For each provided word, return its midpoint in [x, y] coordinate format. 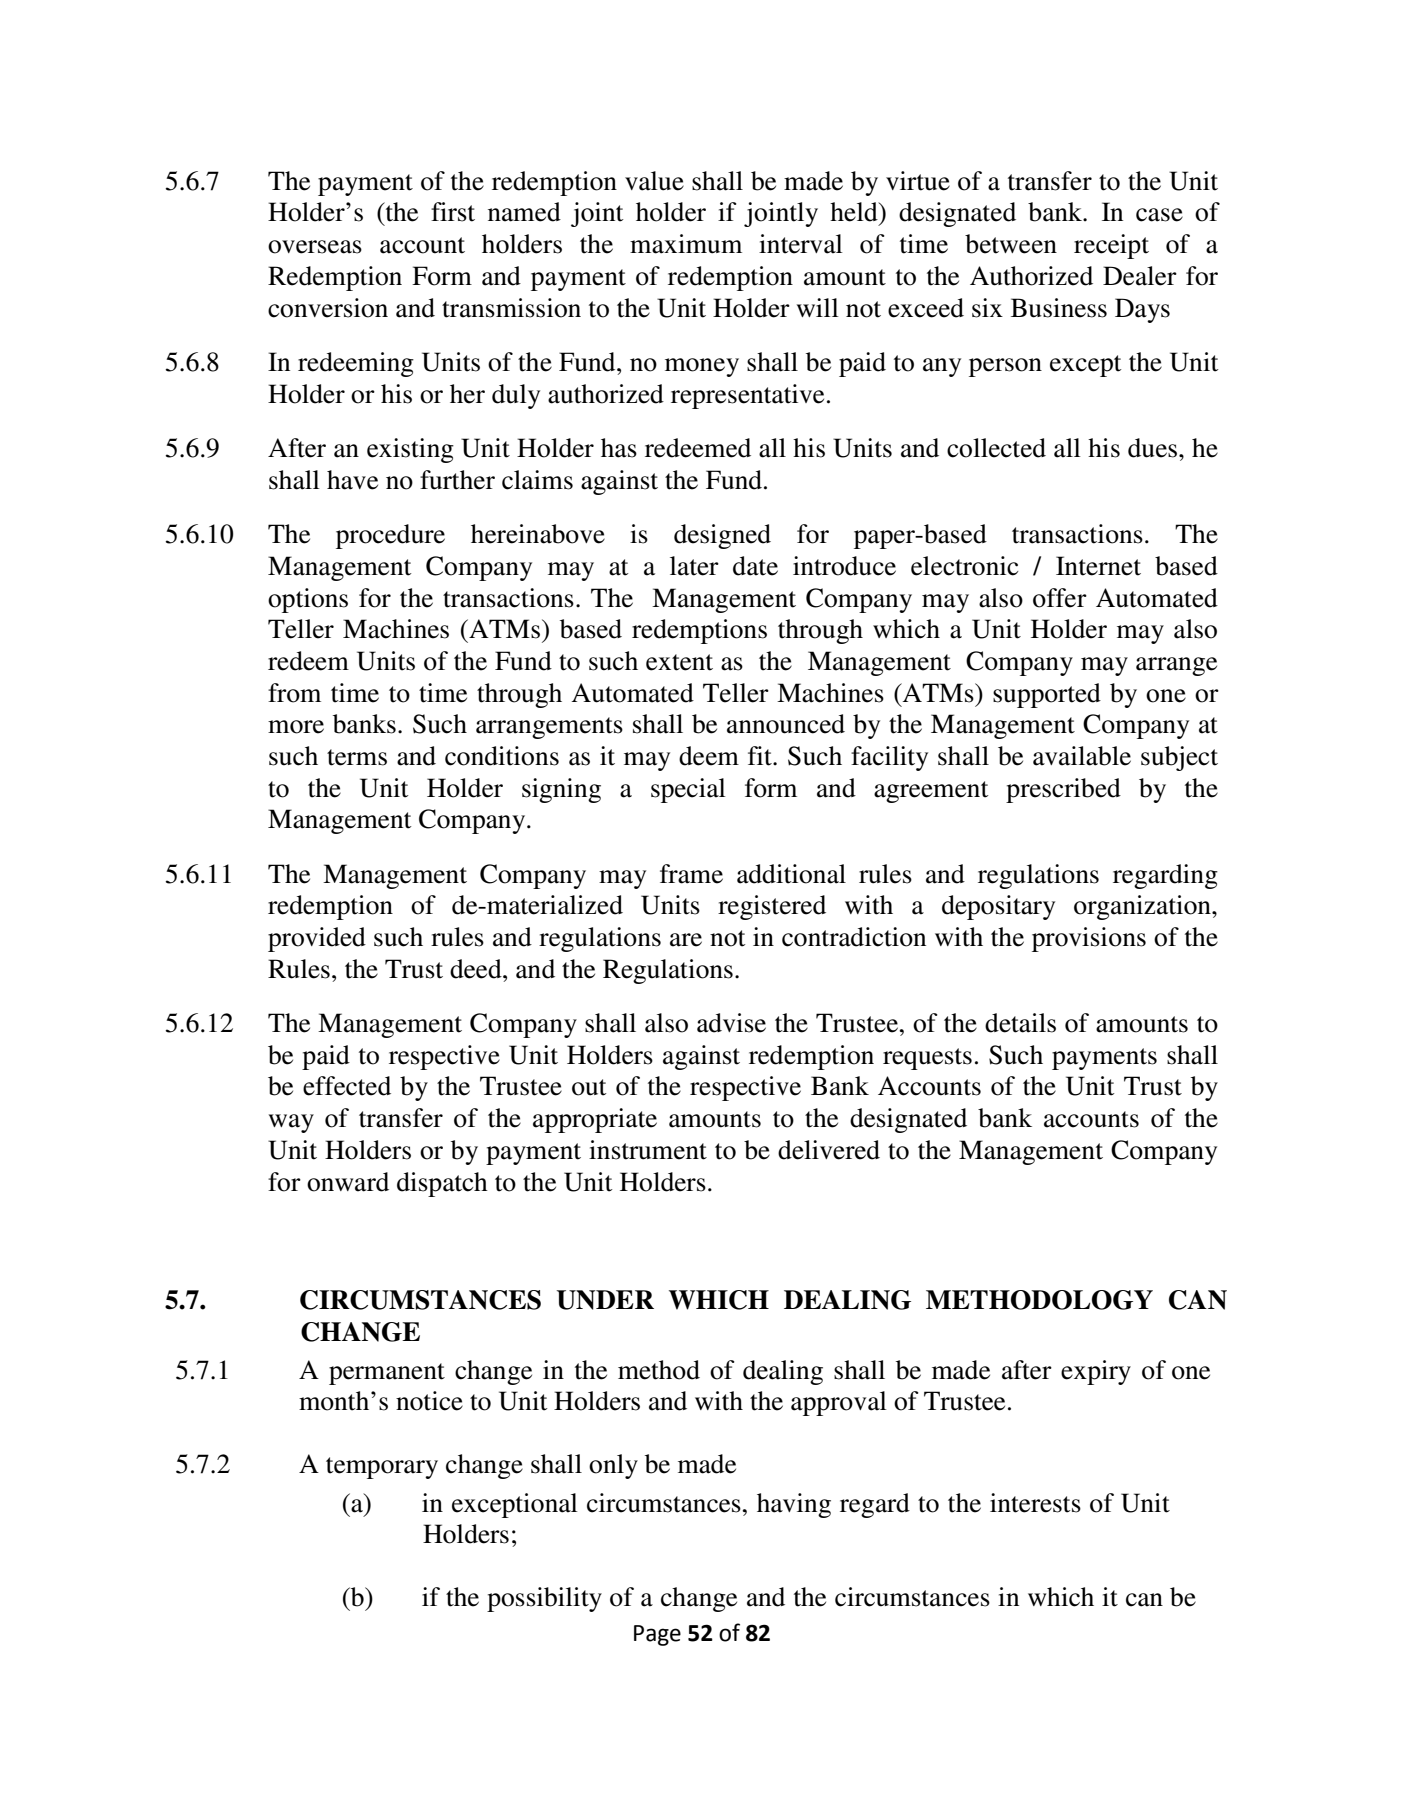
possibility [544, 1599]
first [453, 212]
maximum [686, 244]
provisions [1089, 939]
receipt [1111, 246]
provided [317, 939]
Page [657, 1635]
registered [772, 907]
